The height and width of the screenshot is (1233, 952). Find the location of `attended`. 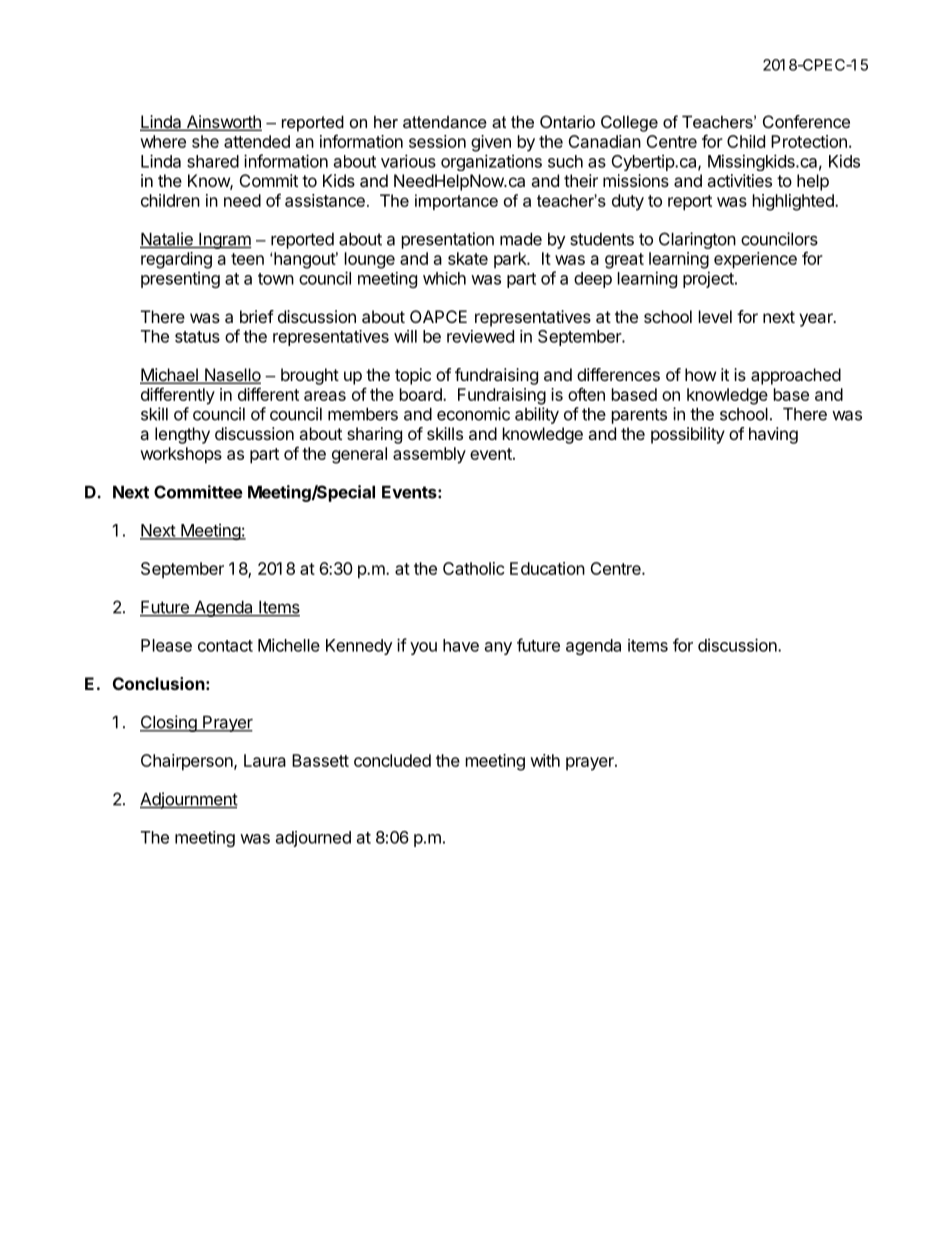

attended is located at coordinates (257, 141).
